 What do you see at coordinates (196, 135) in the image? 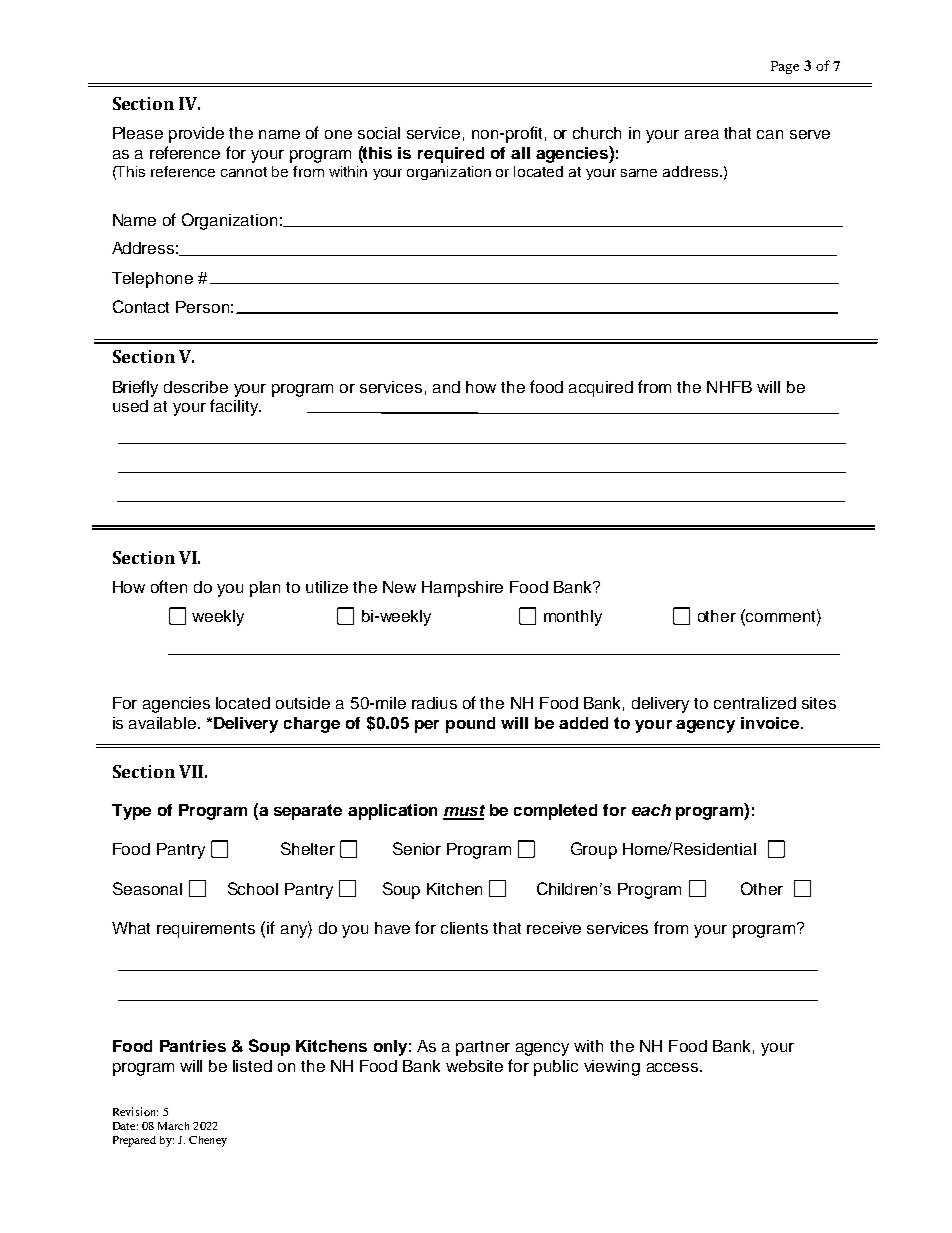
I see `provide` at bounding box center [196, 135].
